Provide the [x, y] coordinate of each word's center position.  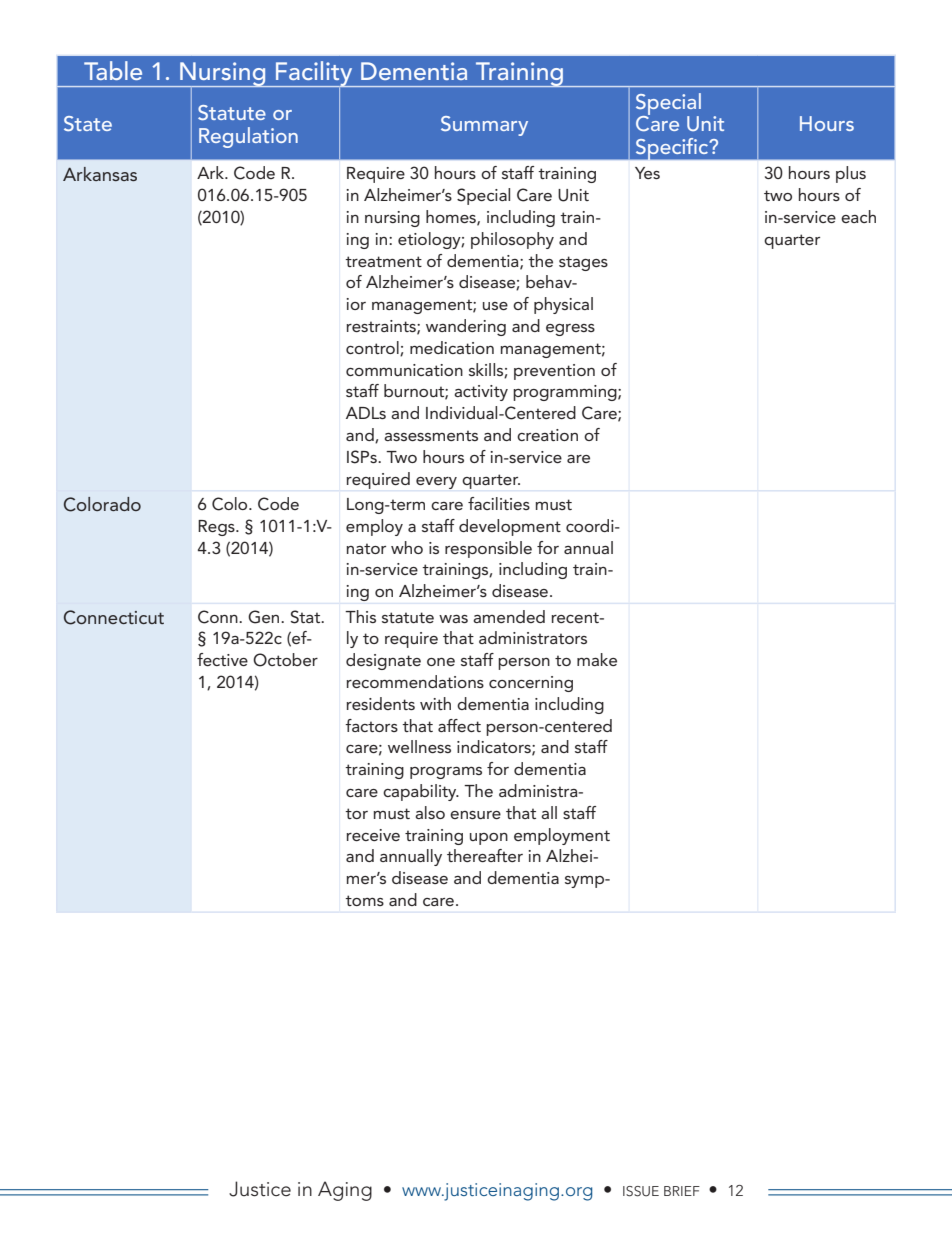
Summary [484, 126]
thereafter [485, 855]
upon [489, 839]
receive [373, 835]
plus [851, 174]
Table [113, 70]
